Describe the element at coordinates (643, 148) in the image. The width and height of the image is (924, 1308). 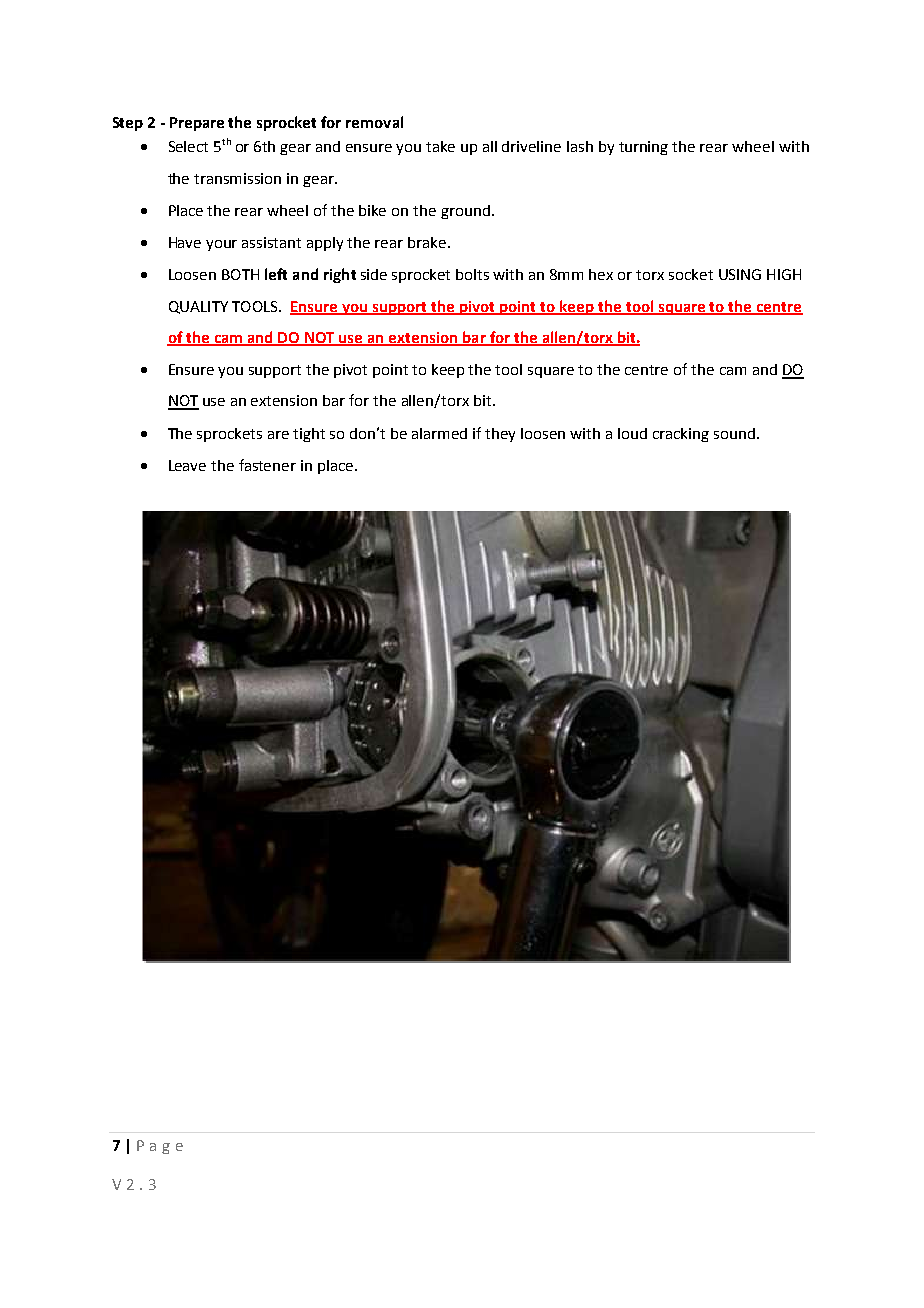
I see `turning` at that location.
